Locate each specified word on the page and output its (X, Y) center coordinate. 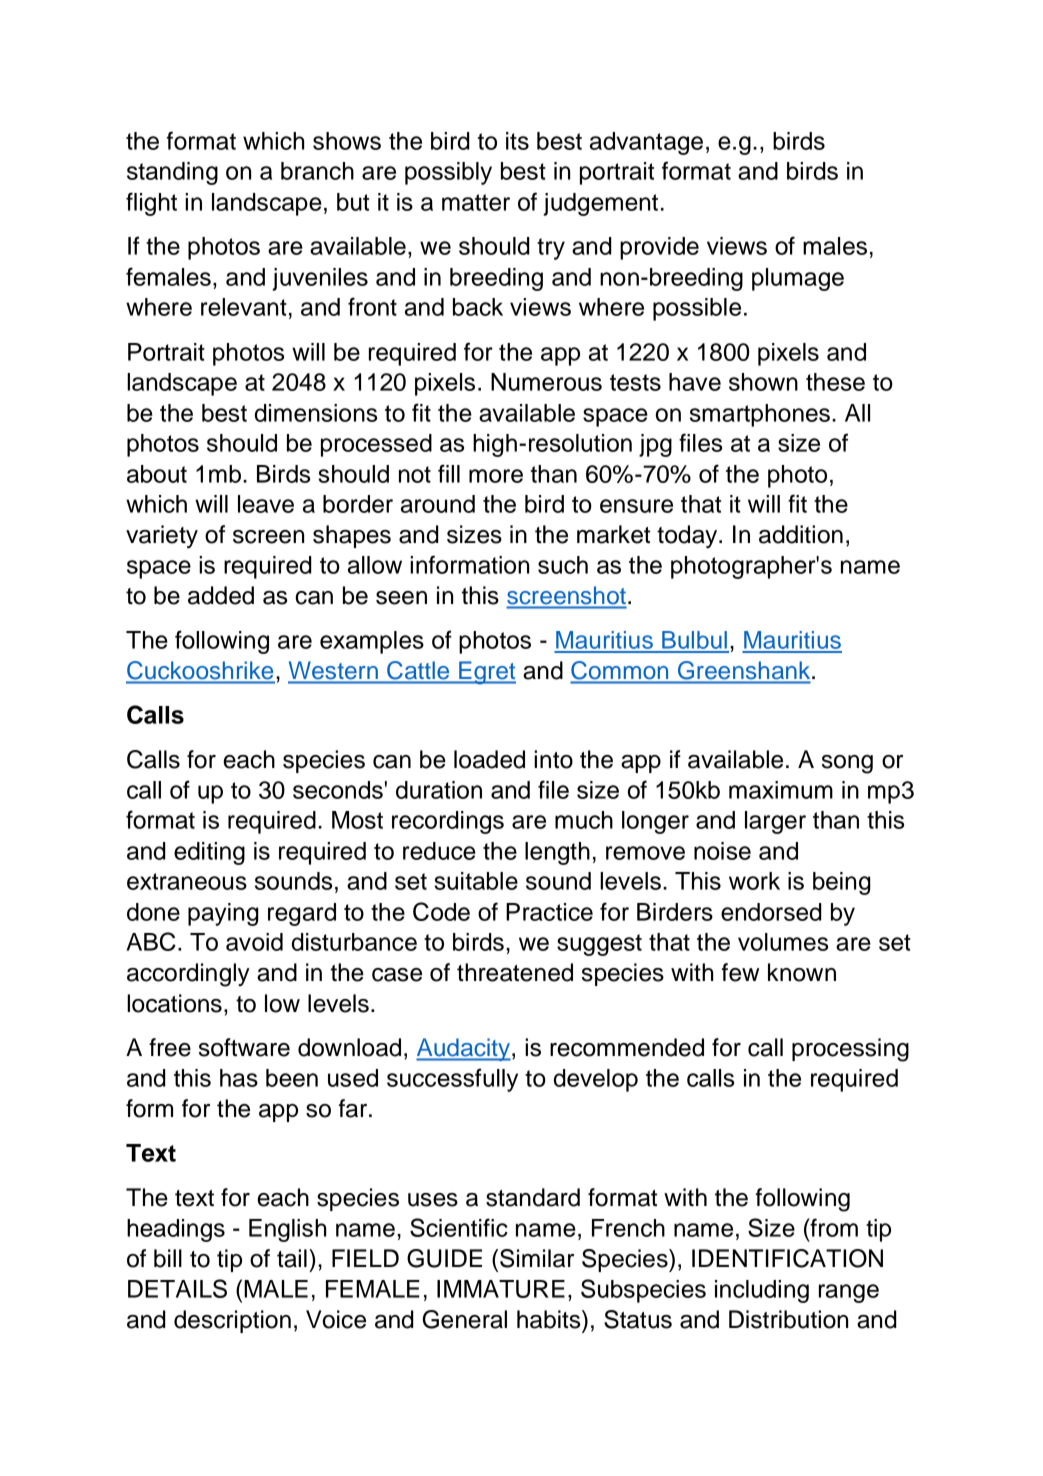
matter (476, 202)
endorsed (771, 912)
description (232, 1321)
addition (801, 534)
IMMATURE (501, 1289)
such (563, 565)
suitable (476, 881)
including (762, 1291)
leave (266, 504)
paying (223, 914)
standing (172, 173)
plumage (798, 279)
